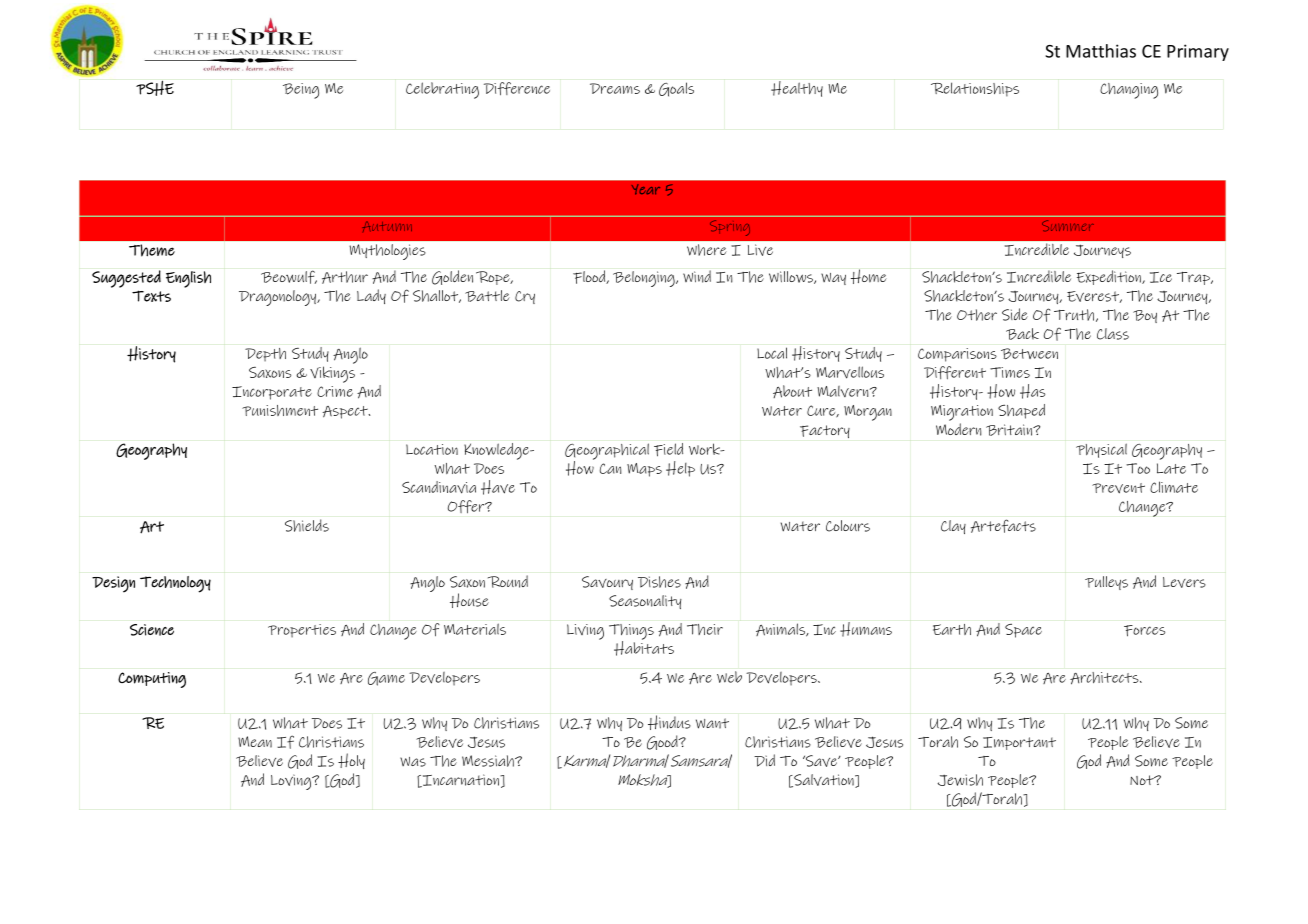 The height and width of the screenshot is (924, 1308). Describe the element at coordinates (301, 91) in the screenshot. I see `Being` at that location.
